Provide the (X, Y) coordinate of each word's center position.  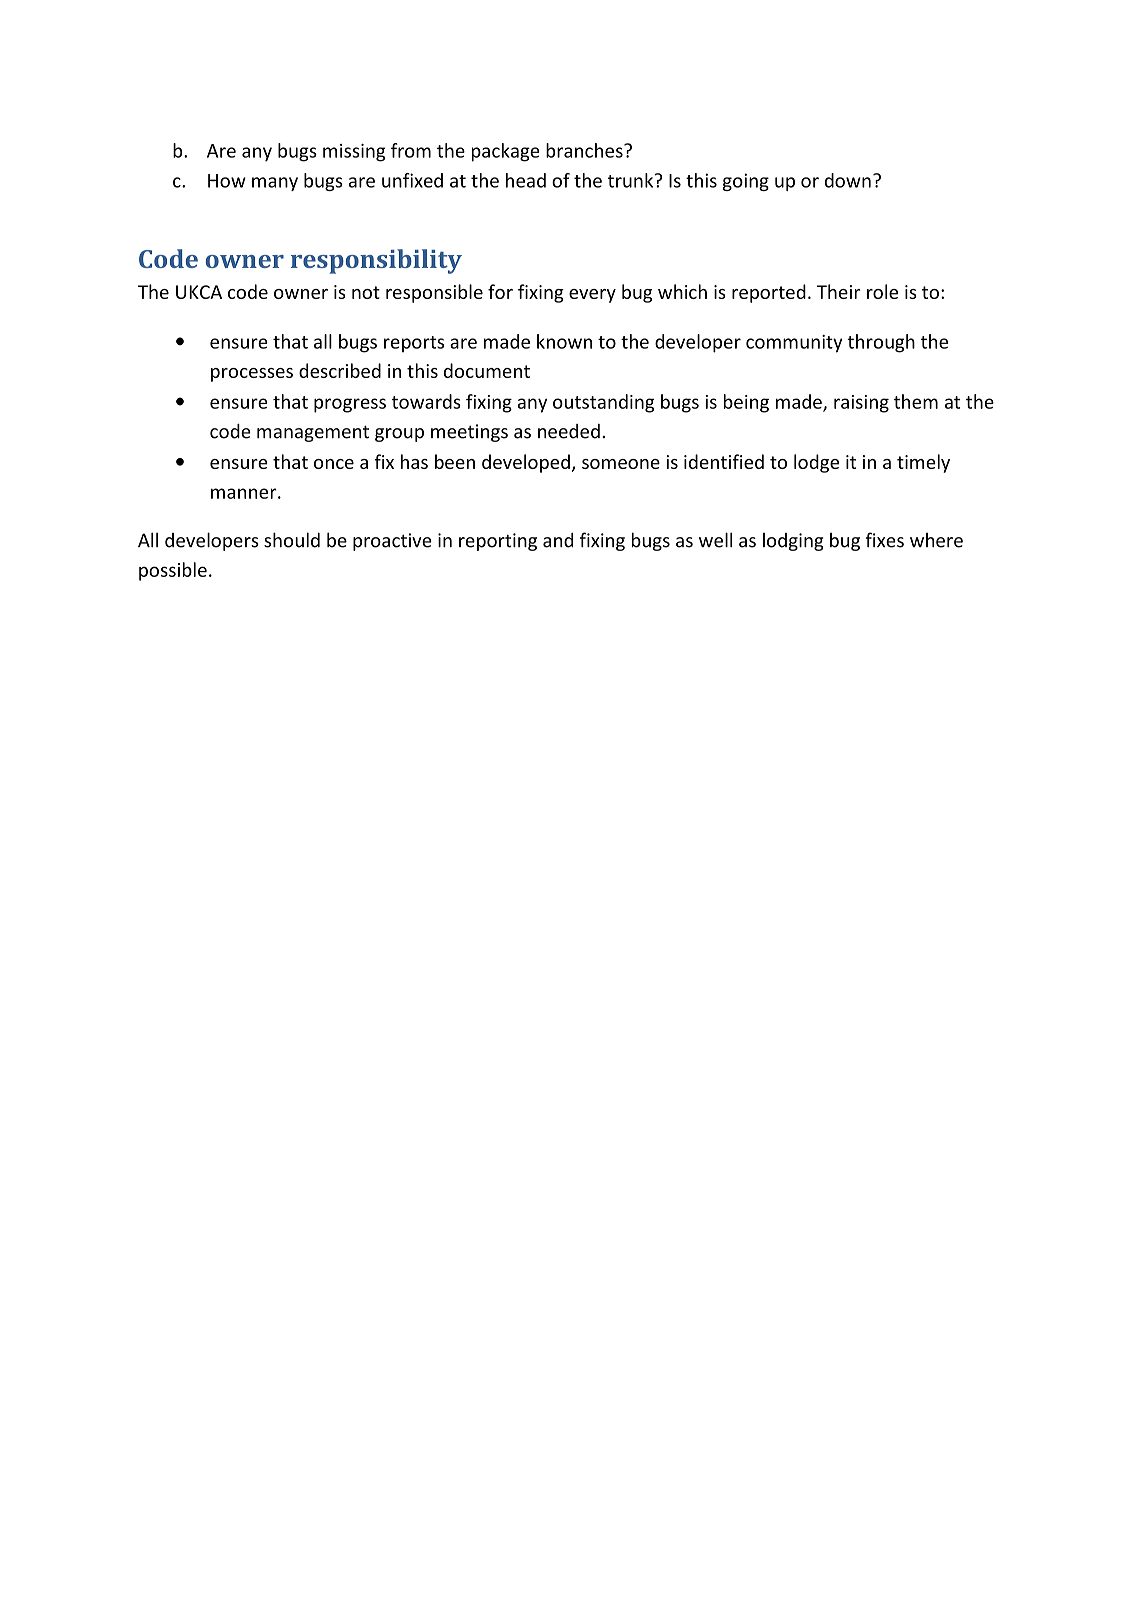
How (227, 181)
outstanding (603, 403)
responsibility (376, 261)
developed (526, 463)
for (500, 291)
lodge (816, 463)
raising (861, 404)
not (366, 292)
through (881, 343)
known (564, 341)
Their (838, 291)
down (848, 180)
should (292, 540)
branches (585, 150)
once (334, 464)
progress (350, 405)
